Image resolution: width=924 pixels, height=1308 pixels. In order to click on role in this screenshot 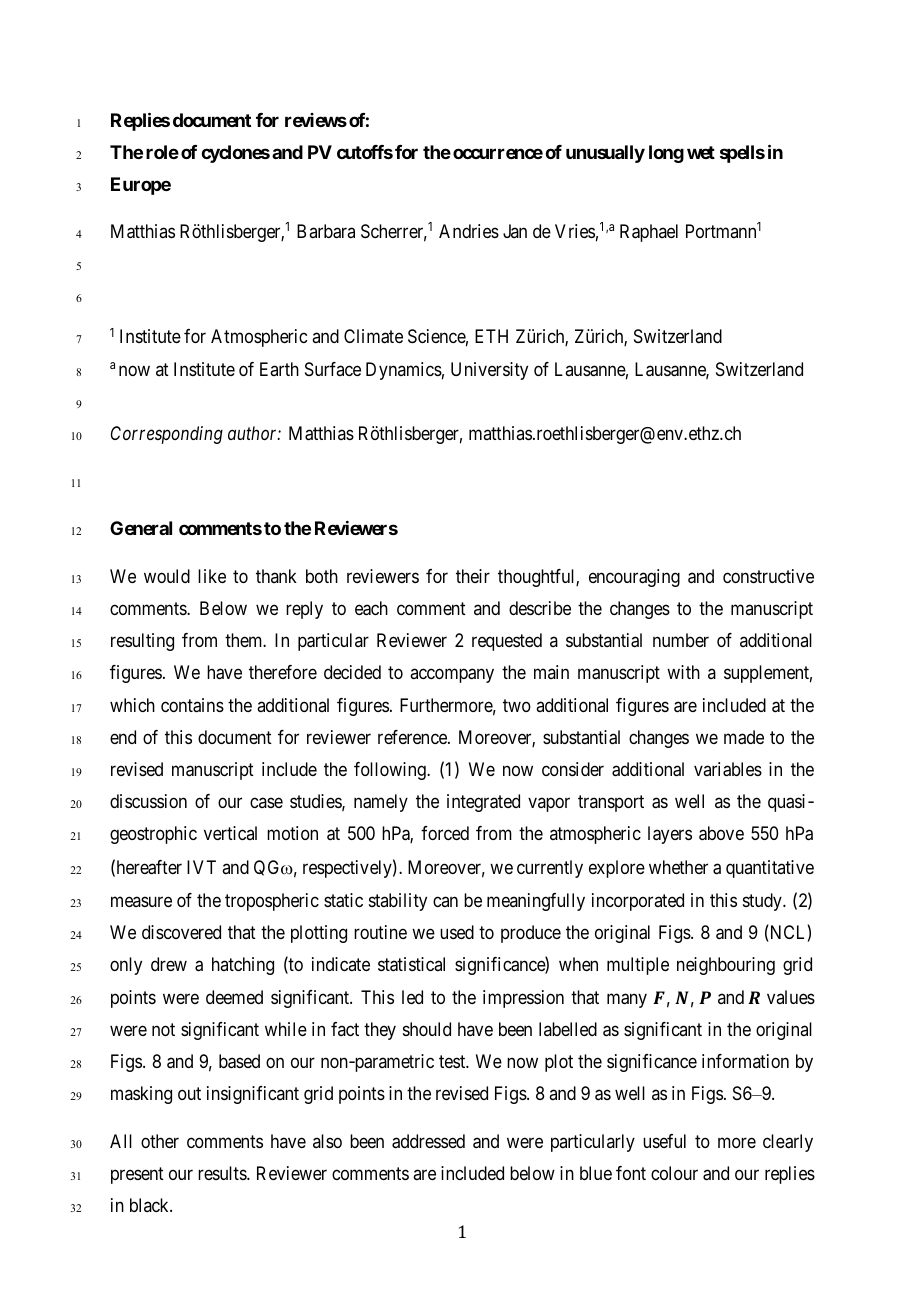, I will do `click(162, 152)`.
